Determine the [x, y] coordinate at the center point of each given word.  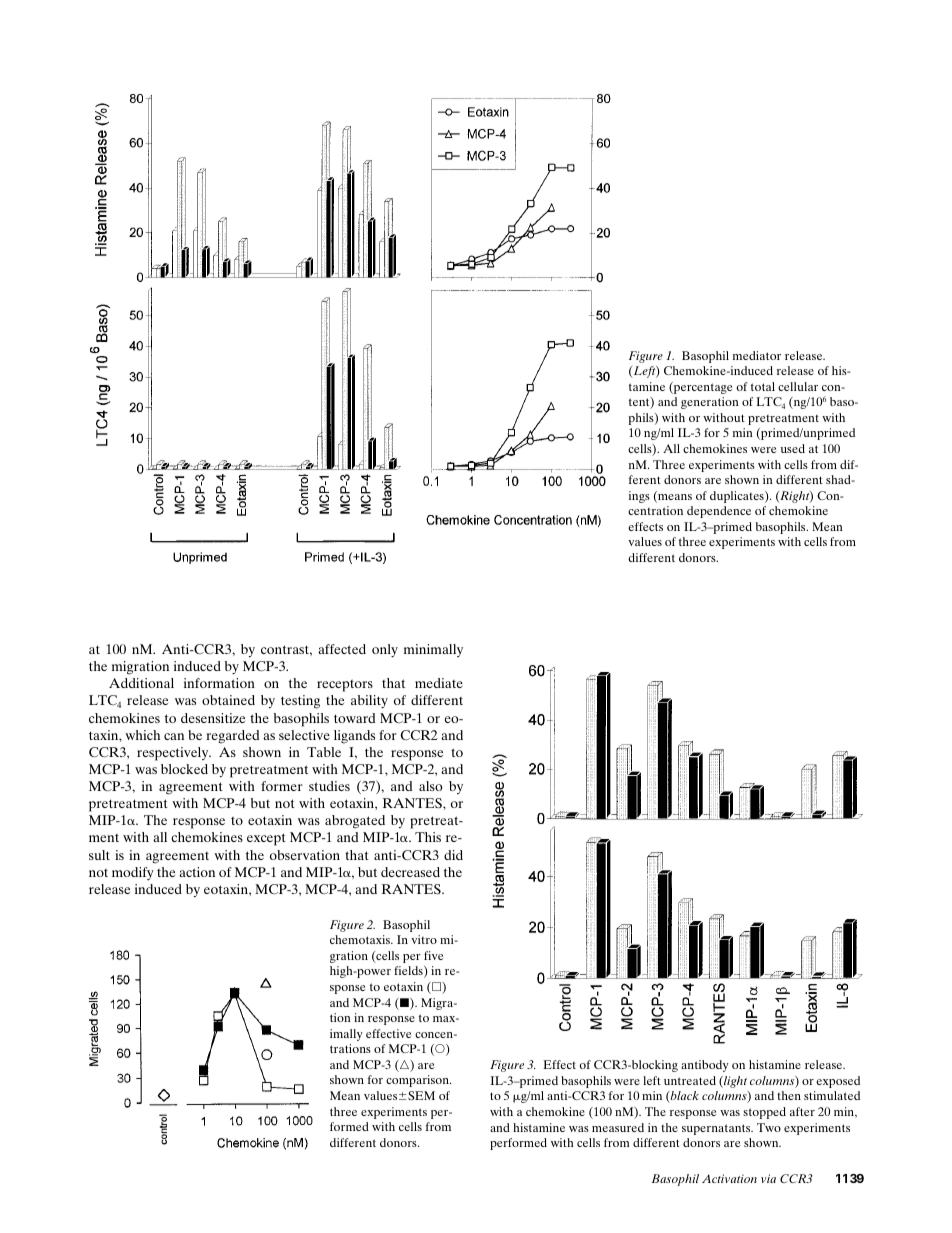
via [768, 1178]
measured [618, 1127]
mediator [757, 355]
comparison [418, 1081]
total [763, 386]
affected [342, 649]
